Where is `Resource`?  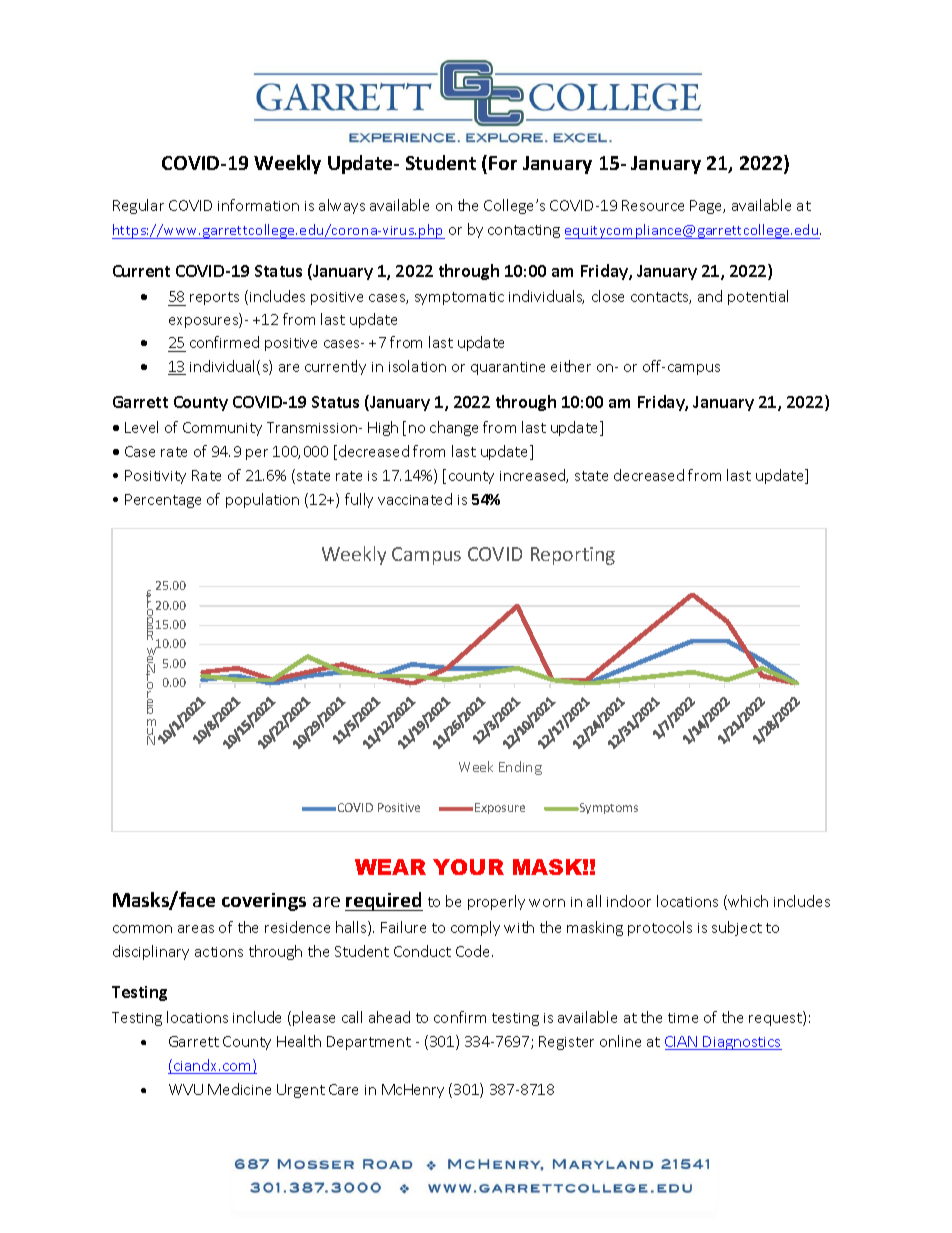 Resource is located at coordinates (653, 205).
